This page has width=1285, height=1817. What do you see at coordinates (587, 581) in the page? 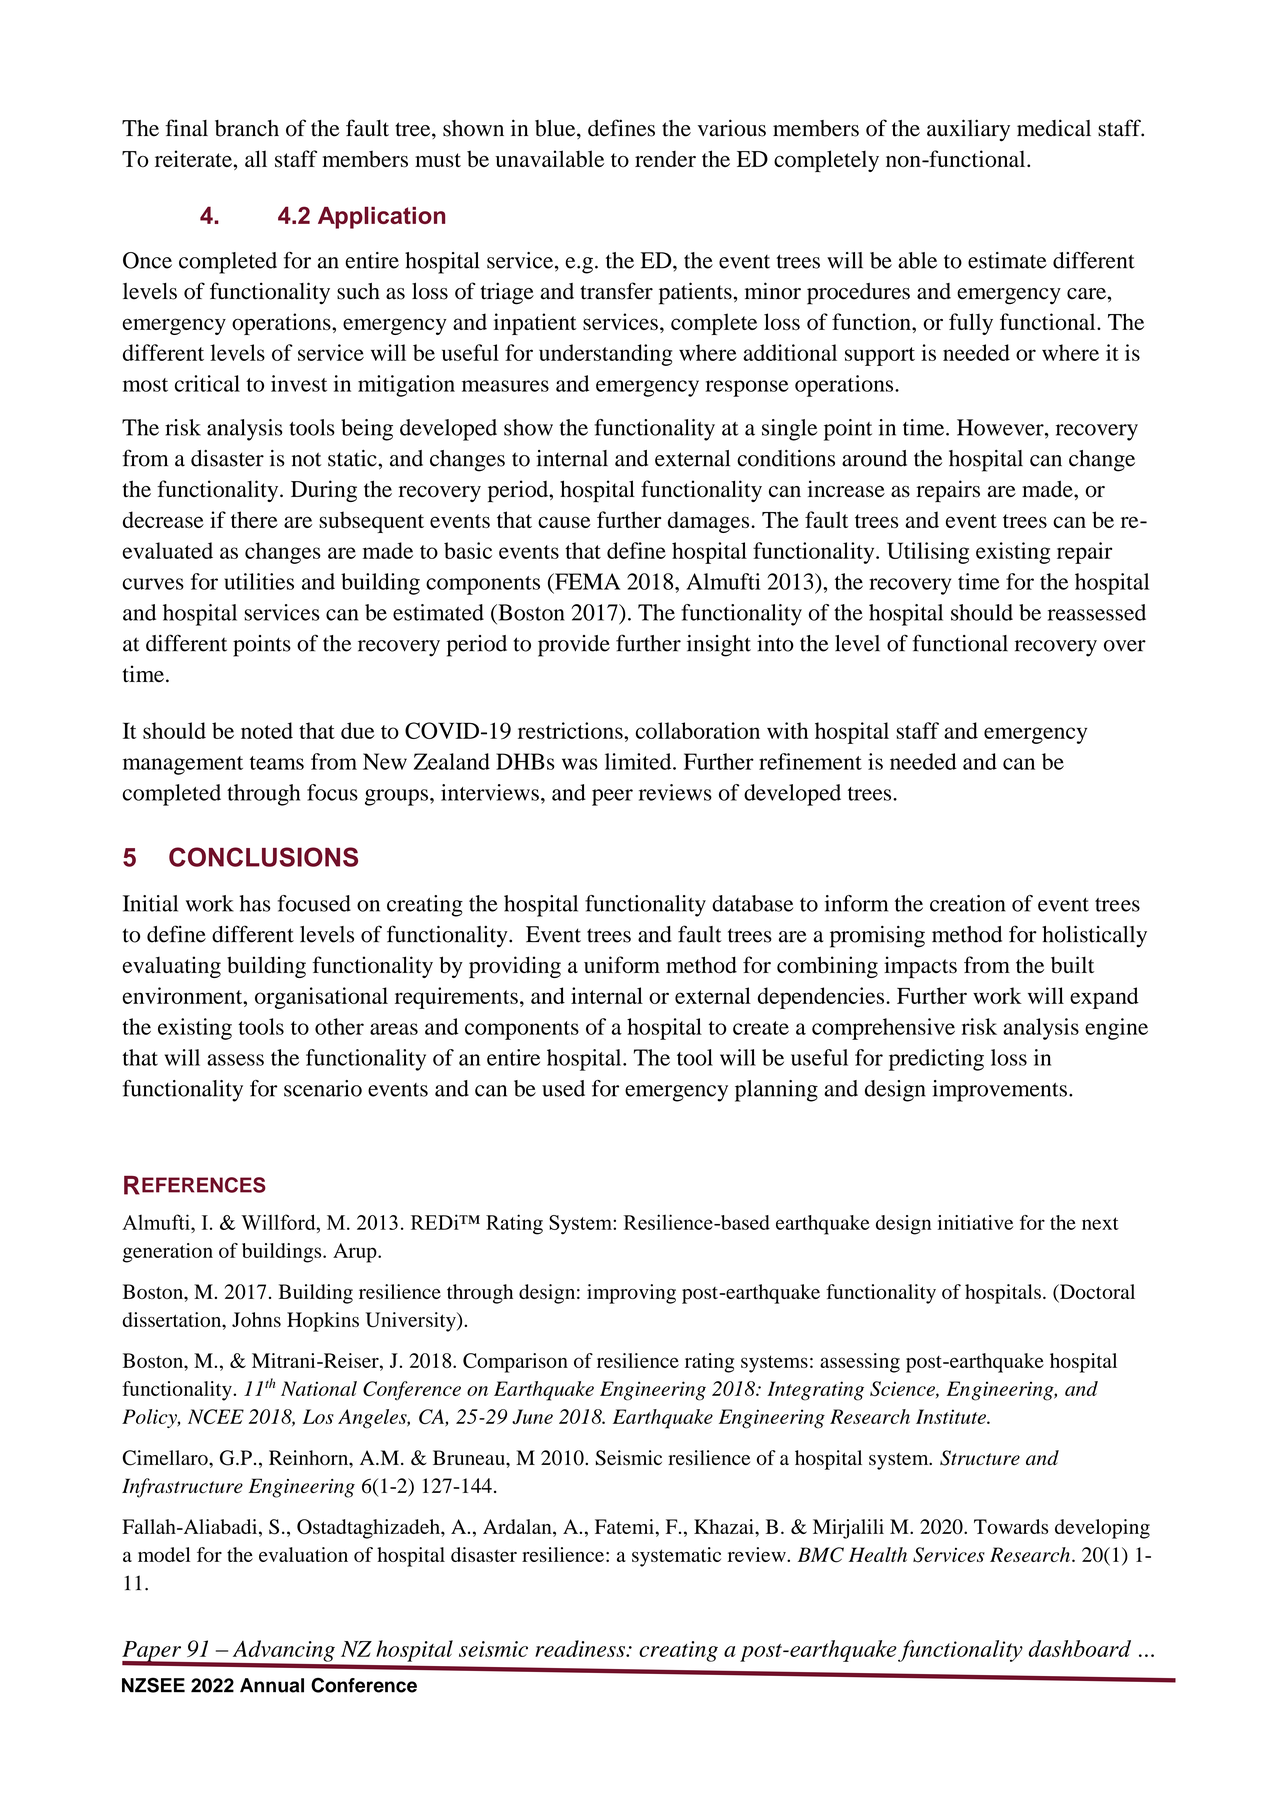
I see `FEMA` at bounding box center [587, 581].
